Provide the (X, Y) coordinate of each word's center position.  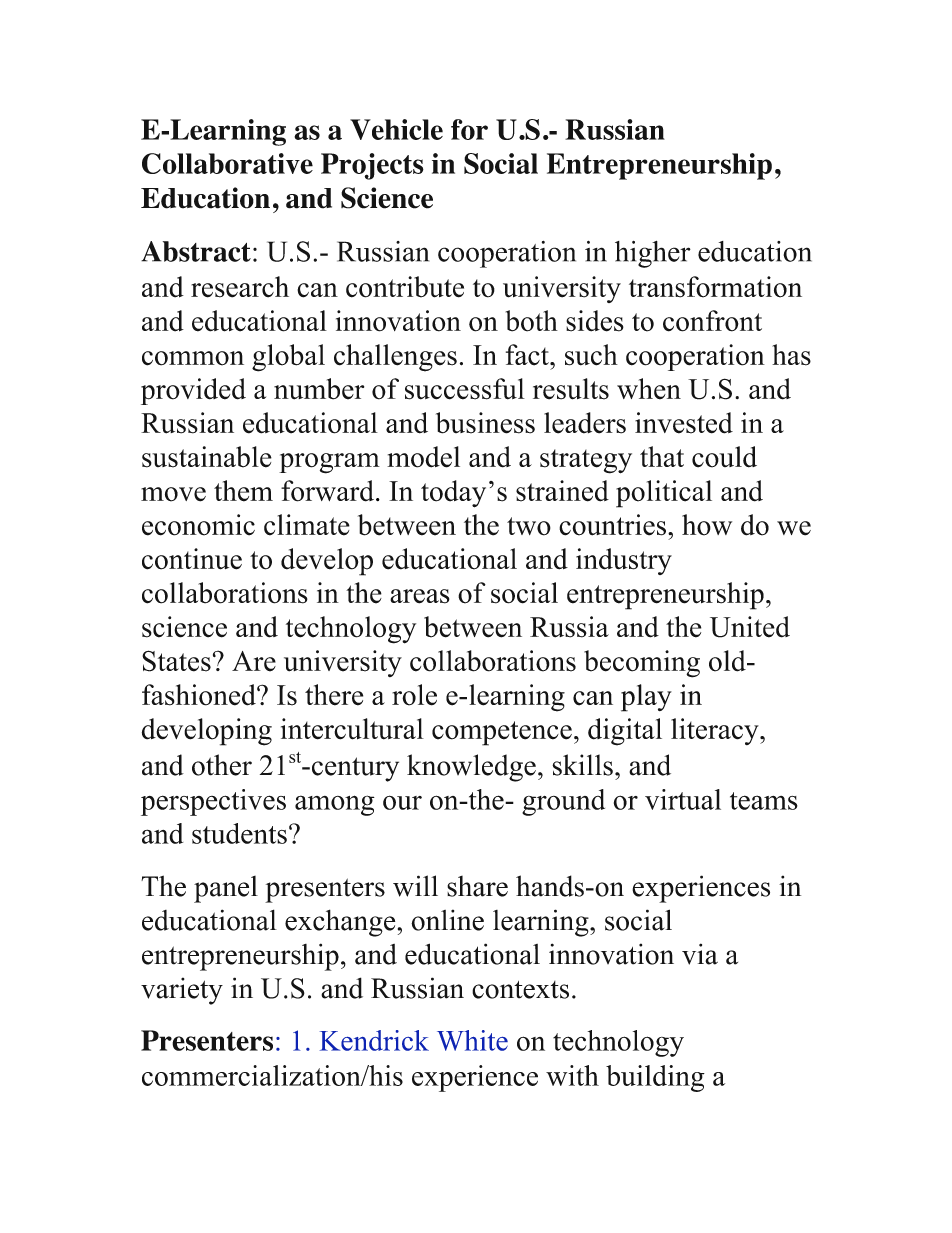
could (724, 457)
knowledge (471, 768)
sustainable (207, 457)
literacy (716, 731)
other (222, 765)
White (472, 1040)
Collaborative (227, 163)
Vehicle (396, 129)
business (485, 423)
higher (653, 254)
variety (182, 991)
